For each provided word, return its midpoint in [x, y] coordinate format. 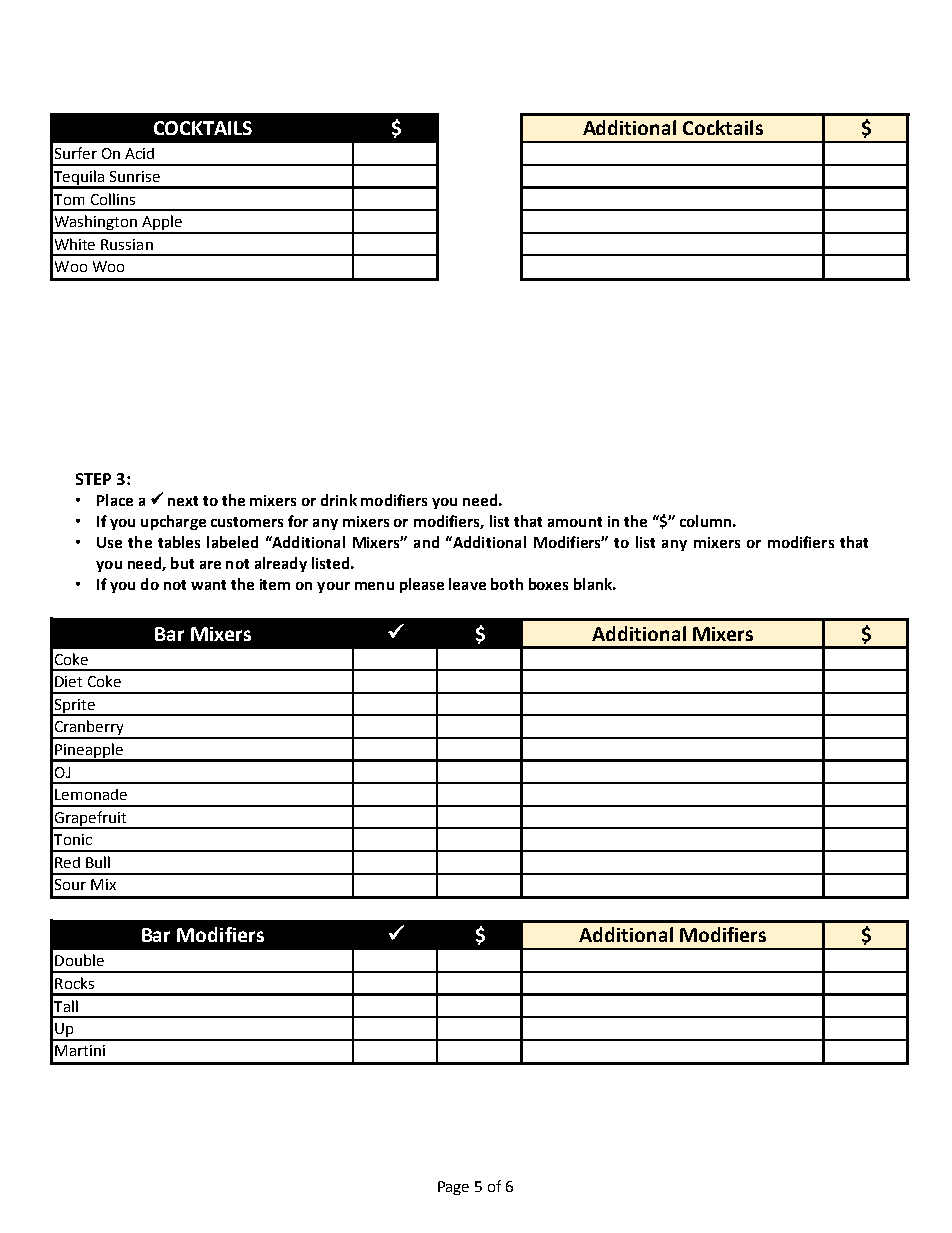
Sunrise [135, 176]
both [507, 584]
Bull [98, 862]
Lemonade [91, 794]
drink [339, 500]
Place [115, 500]
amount [575, 522]
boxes [548, 584]
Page [453, 1188]
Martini [80, 1050]
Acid [139, 153]
